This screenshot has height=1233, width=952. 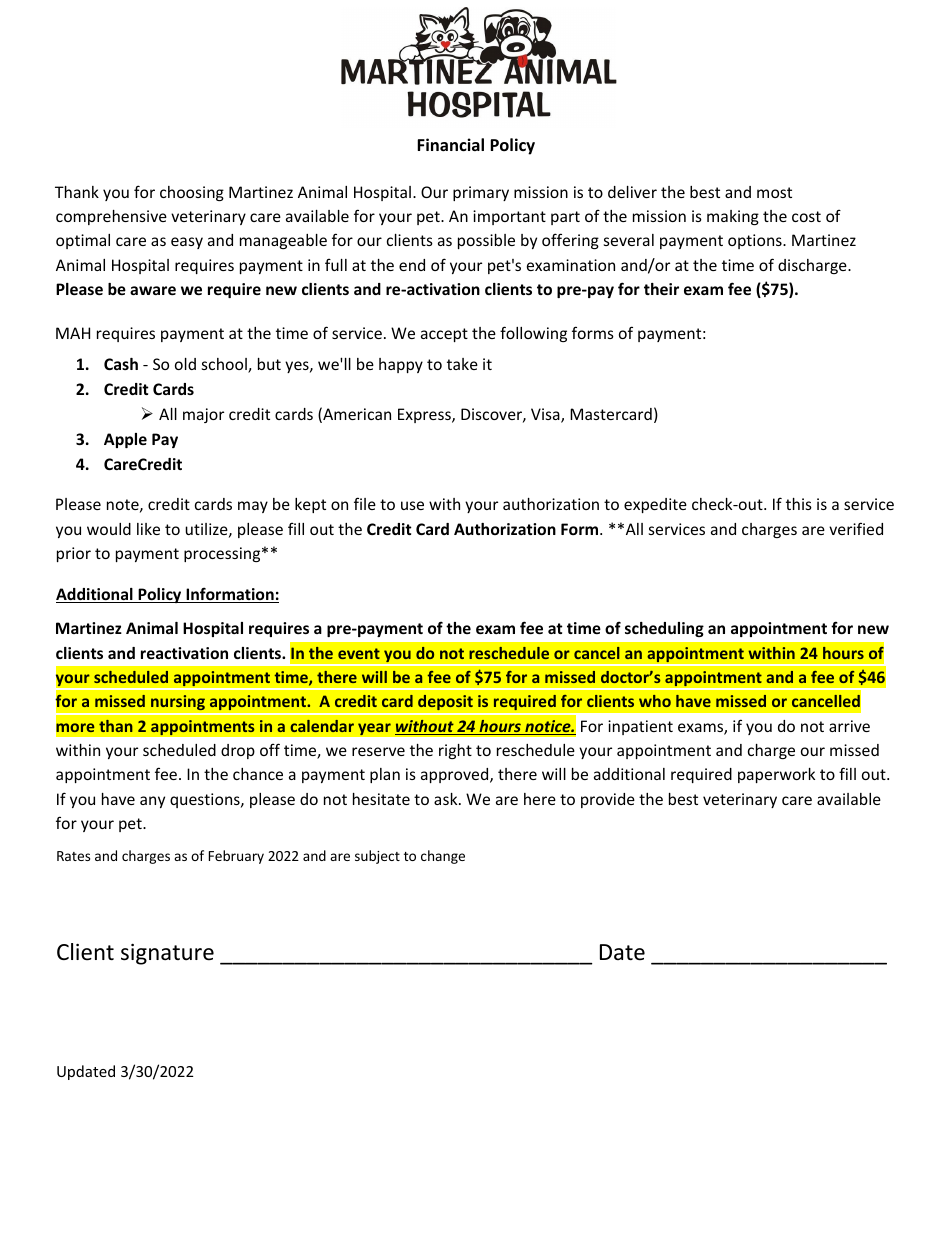 I want to click on use, so click(x=412, y=505).
